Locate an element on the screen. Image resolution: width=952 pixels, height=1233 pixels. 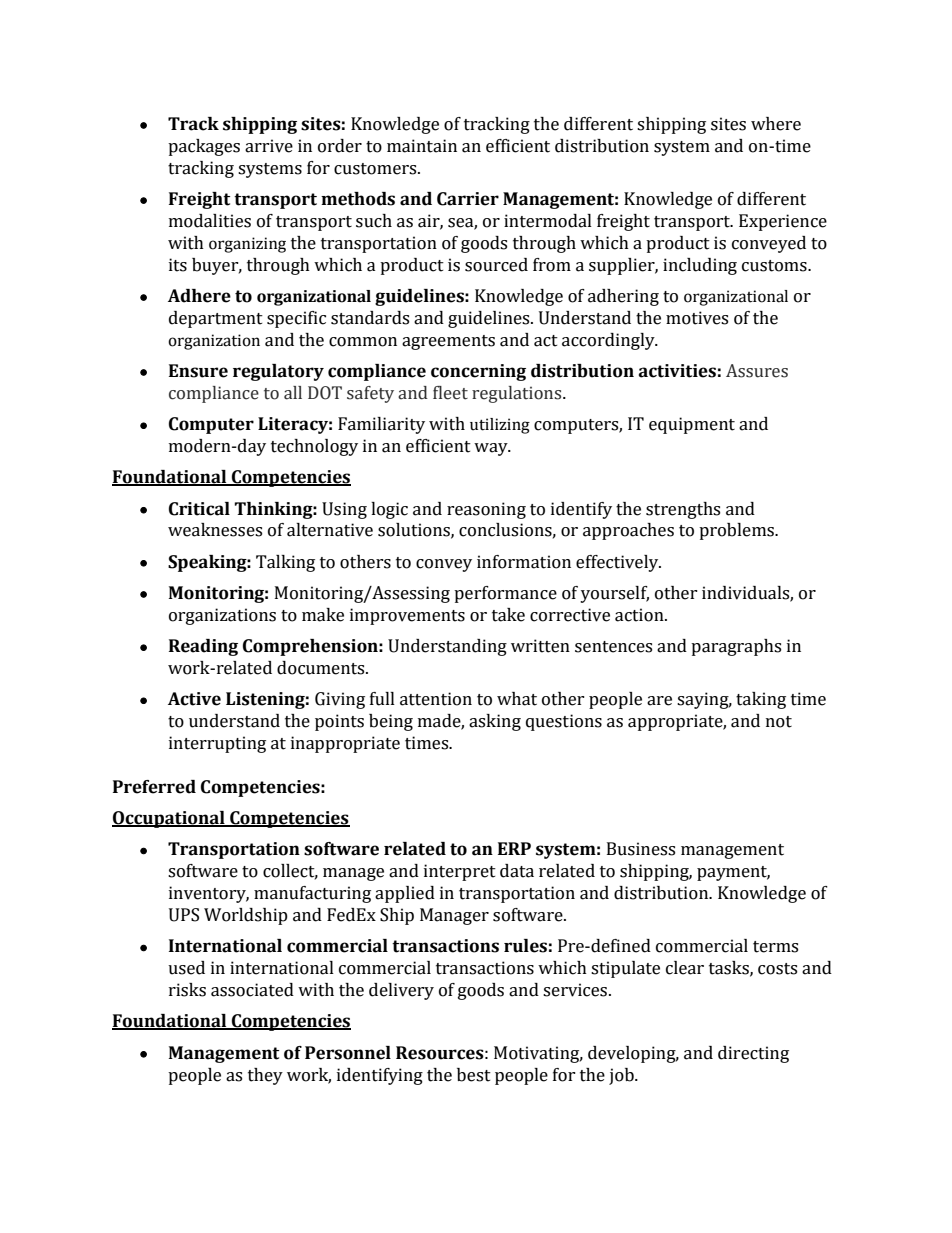
paragraphs is located at coordinates (736, 647).
